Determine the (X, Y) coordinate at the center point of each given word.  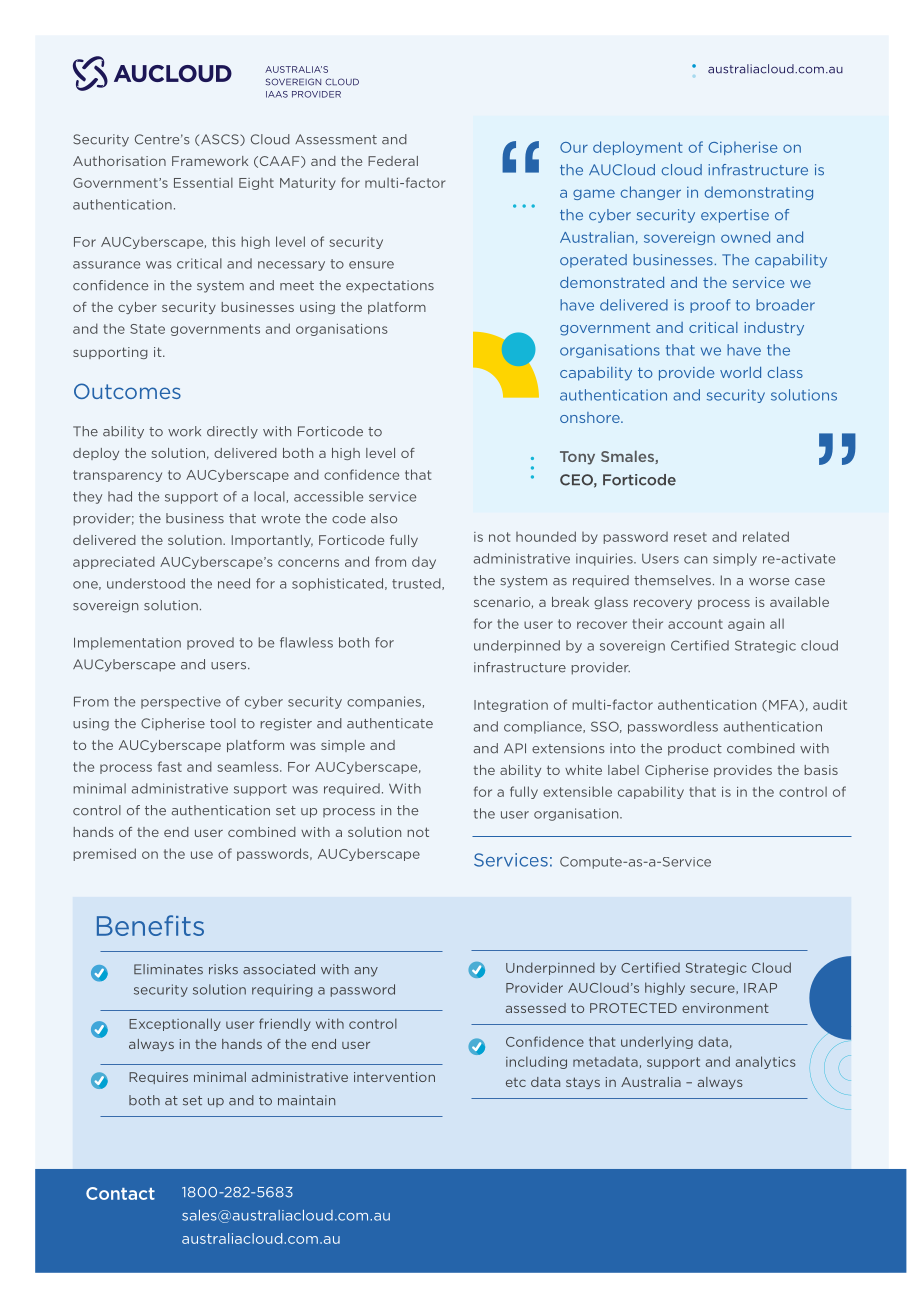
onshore (591, 417)
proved (210, 643)
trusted (417, 584)
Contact (120, 1193)
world (740, 372)
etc (516, 1082)
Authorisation (119, 161)
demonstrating (759, 193)
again (746, 625)
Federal (393, 161)
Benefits (150, 925)
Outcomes (127, 391)
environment (725, 1008)
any (366, 972)
